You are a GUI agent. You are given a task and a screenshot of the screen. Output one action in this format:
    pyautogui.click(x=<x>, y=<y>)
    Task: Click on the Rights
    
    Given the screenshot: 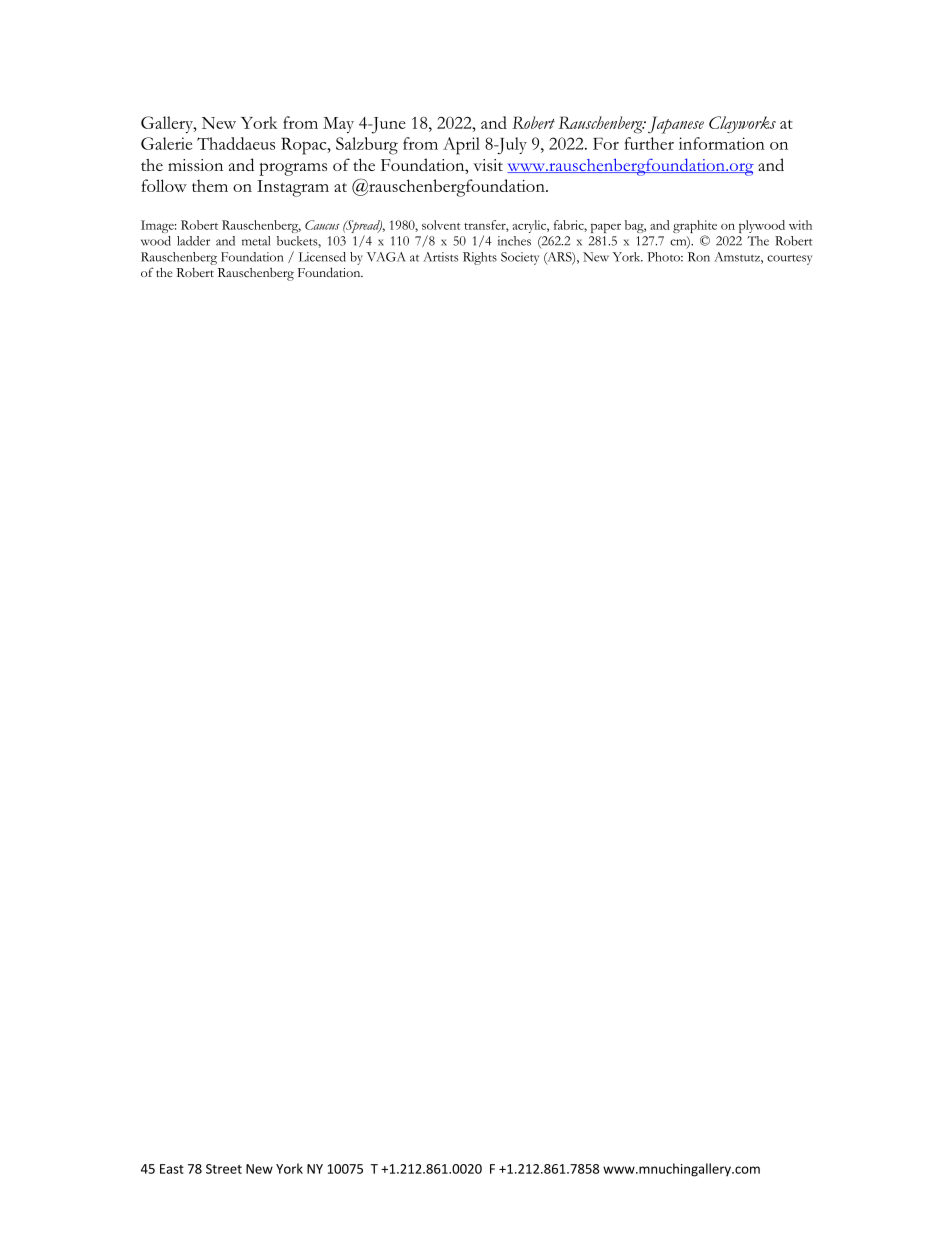 What is the action you would take?
    pyautogui.click(x=480, y=258)
